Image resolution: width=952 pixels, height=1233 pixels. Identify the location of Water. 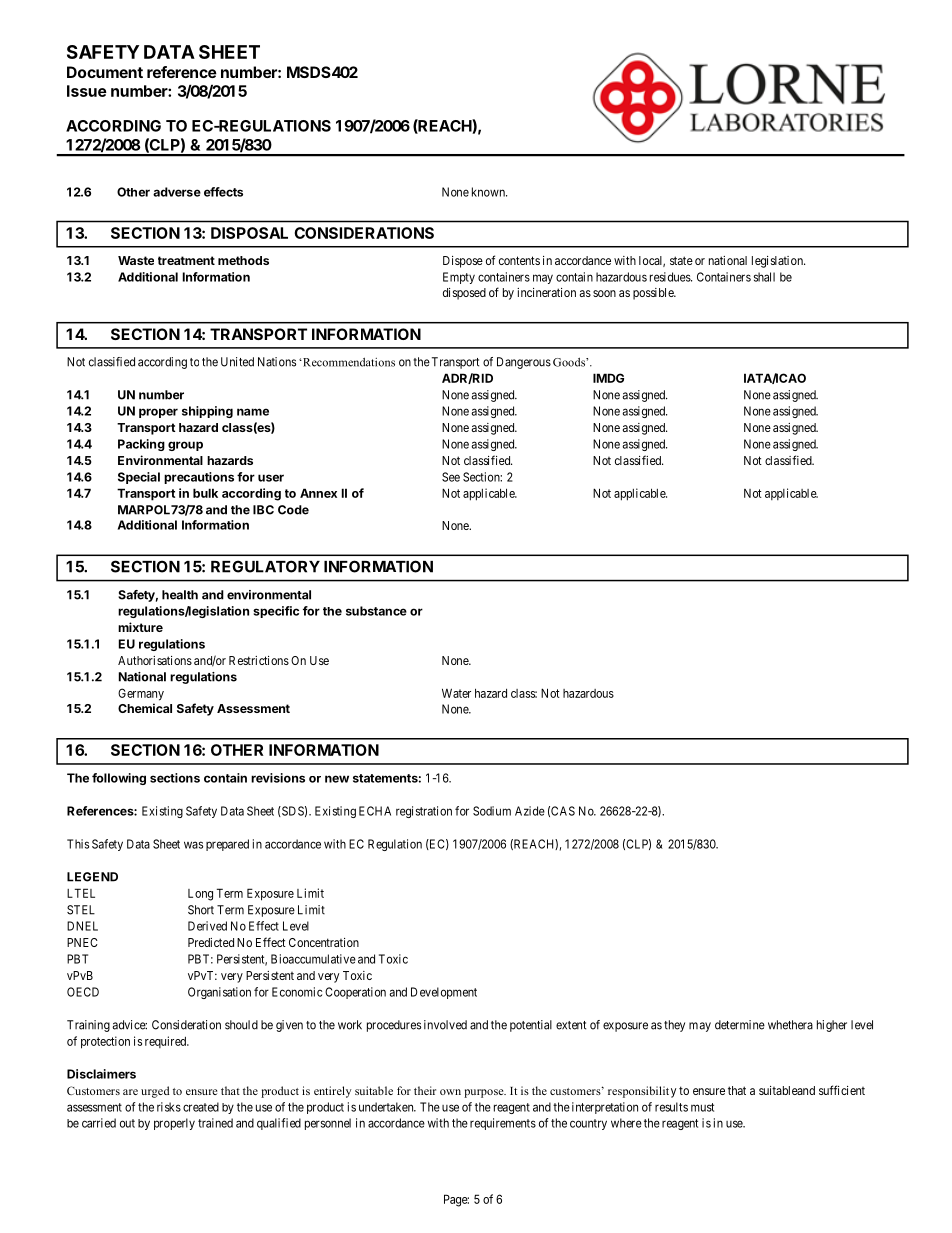
(456, 693).
